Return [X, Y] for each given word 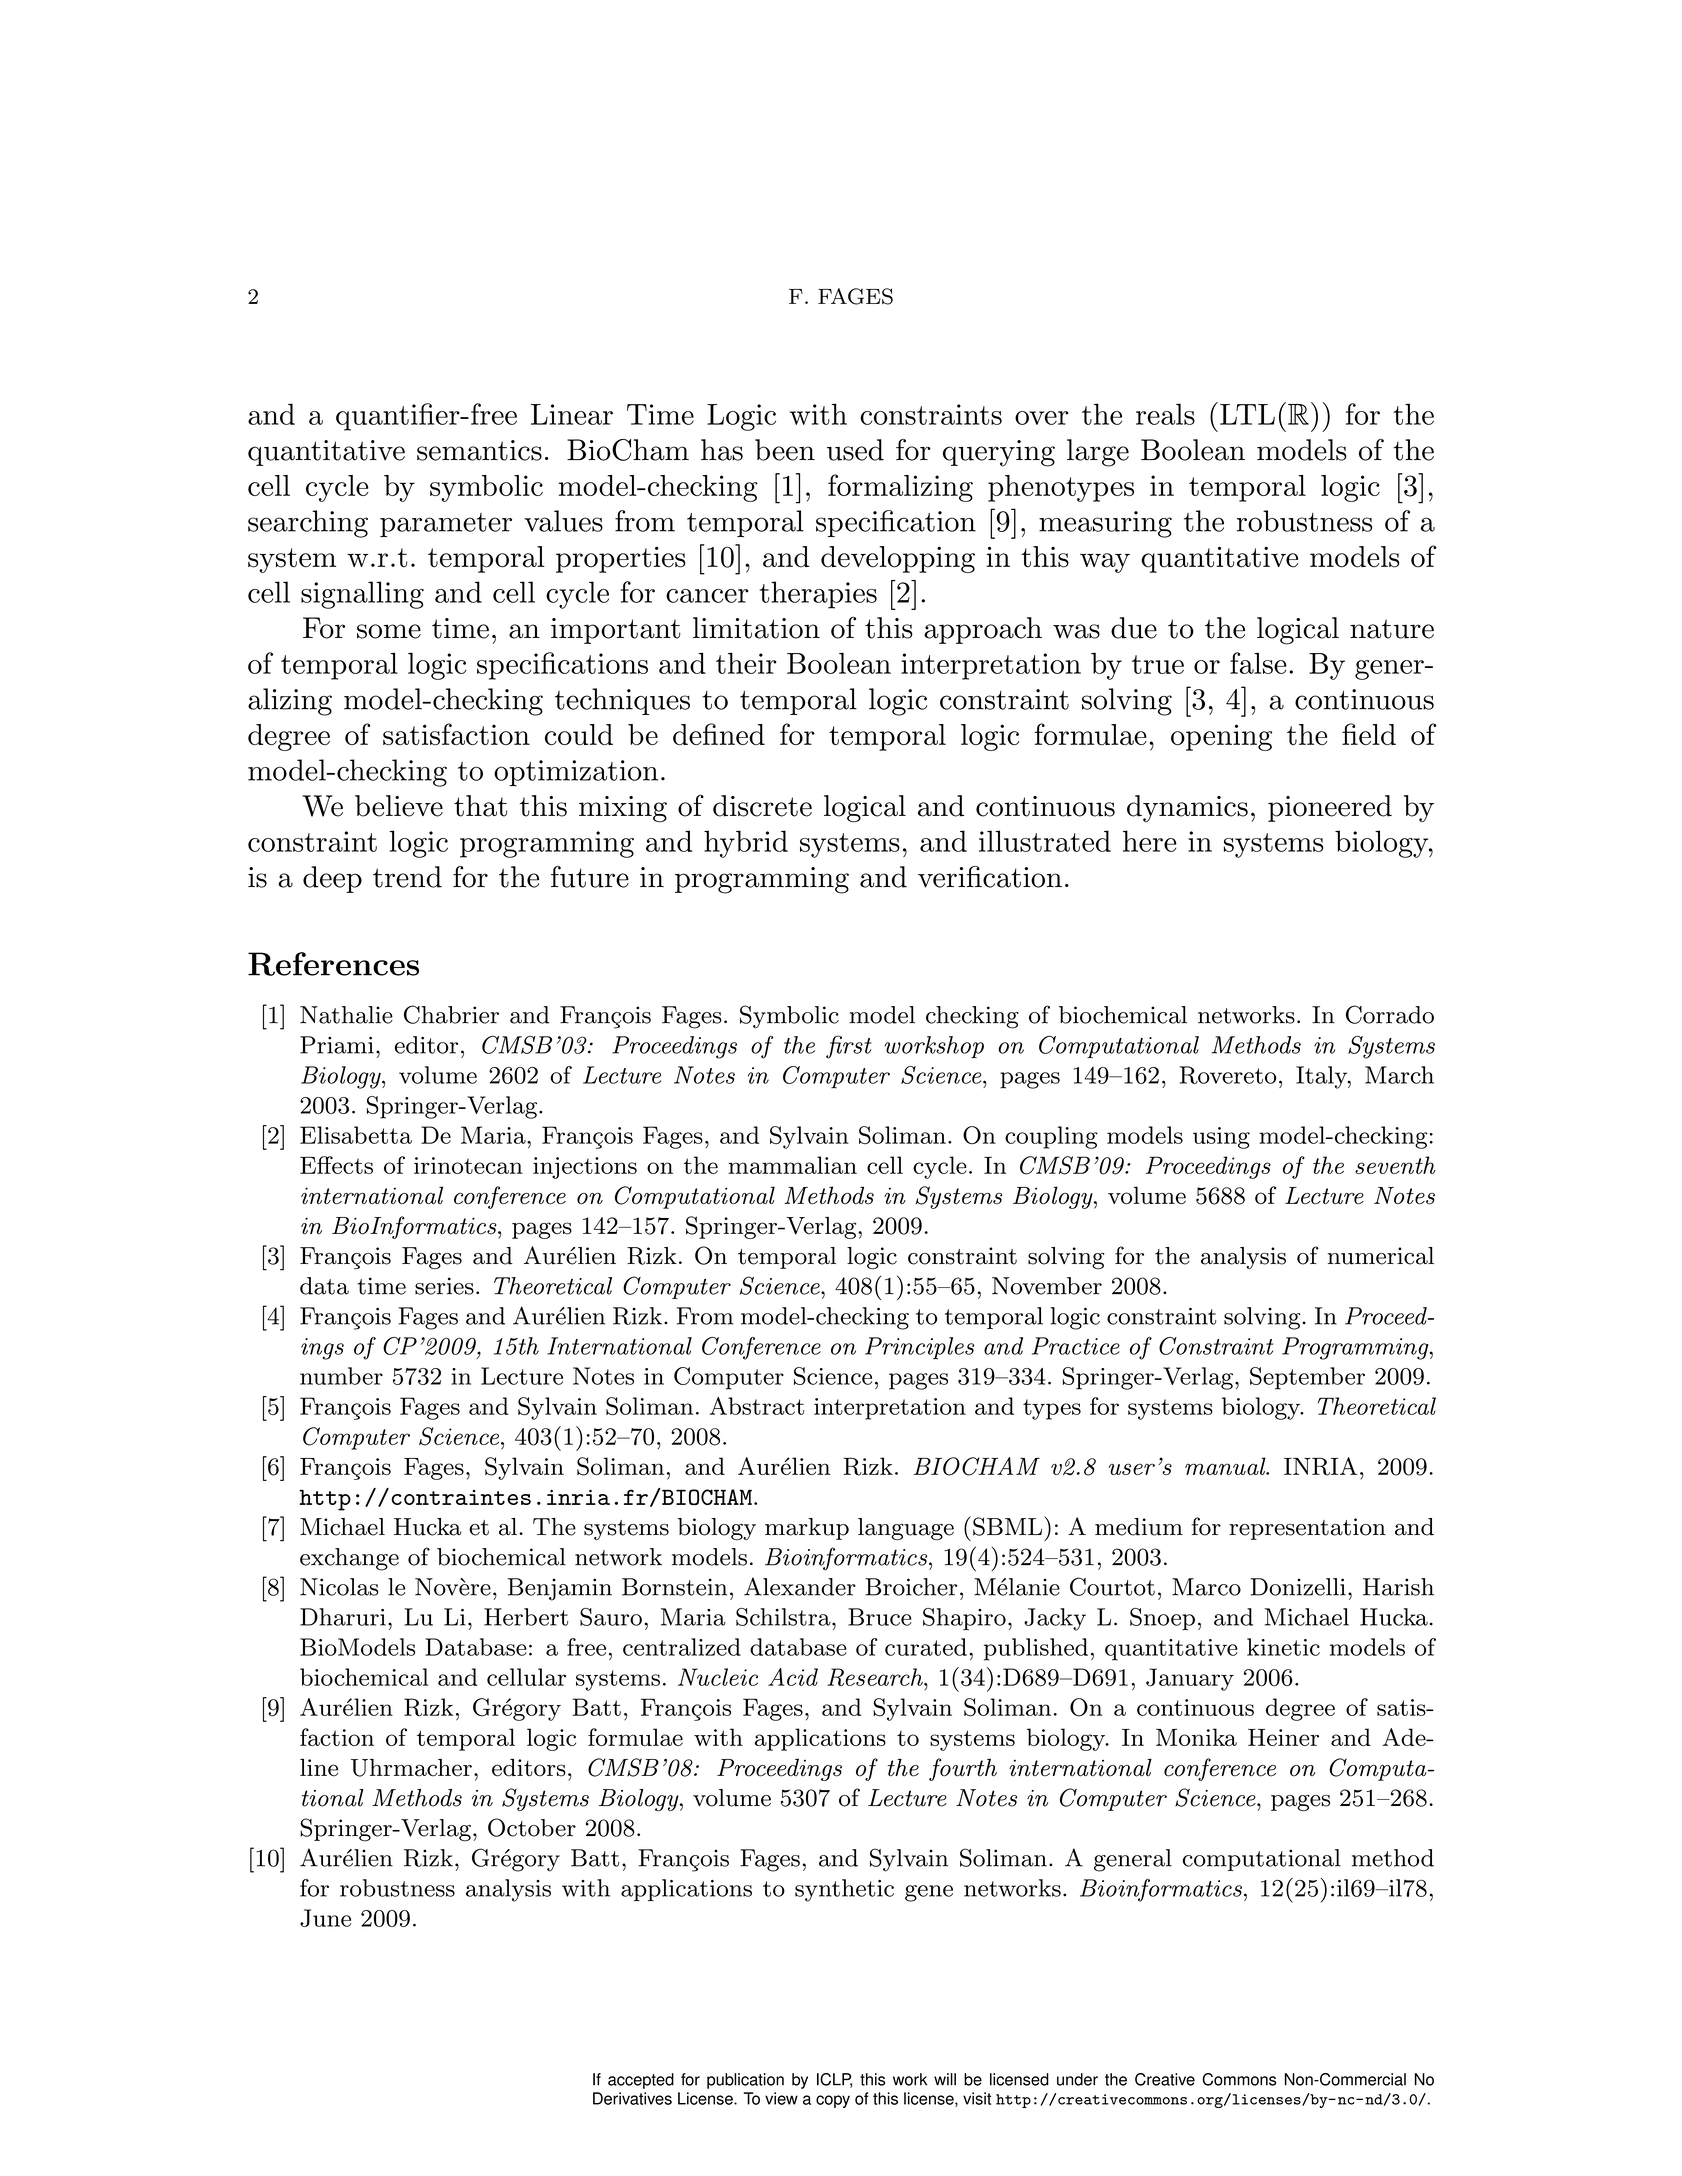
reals [1165, 414]
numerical [1381, 1256]
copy [833, 2101]
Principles [919, 1348]
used [855, 450]
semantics [479, 450]
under [1077, 2079]
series [444, 1286]
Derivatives [632, 2098]
